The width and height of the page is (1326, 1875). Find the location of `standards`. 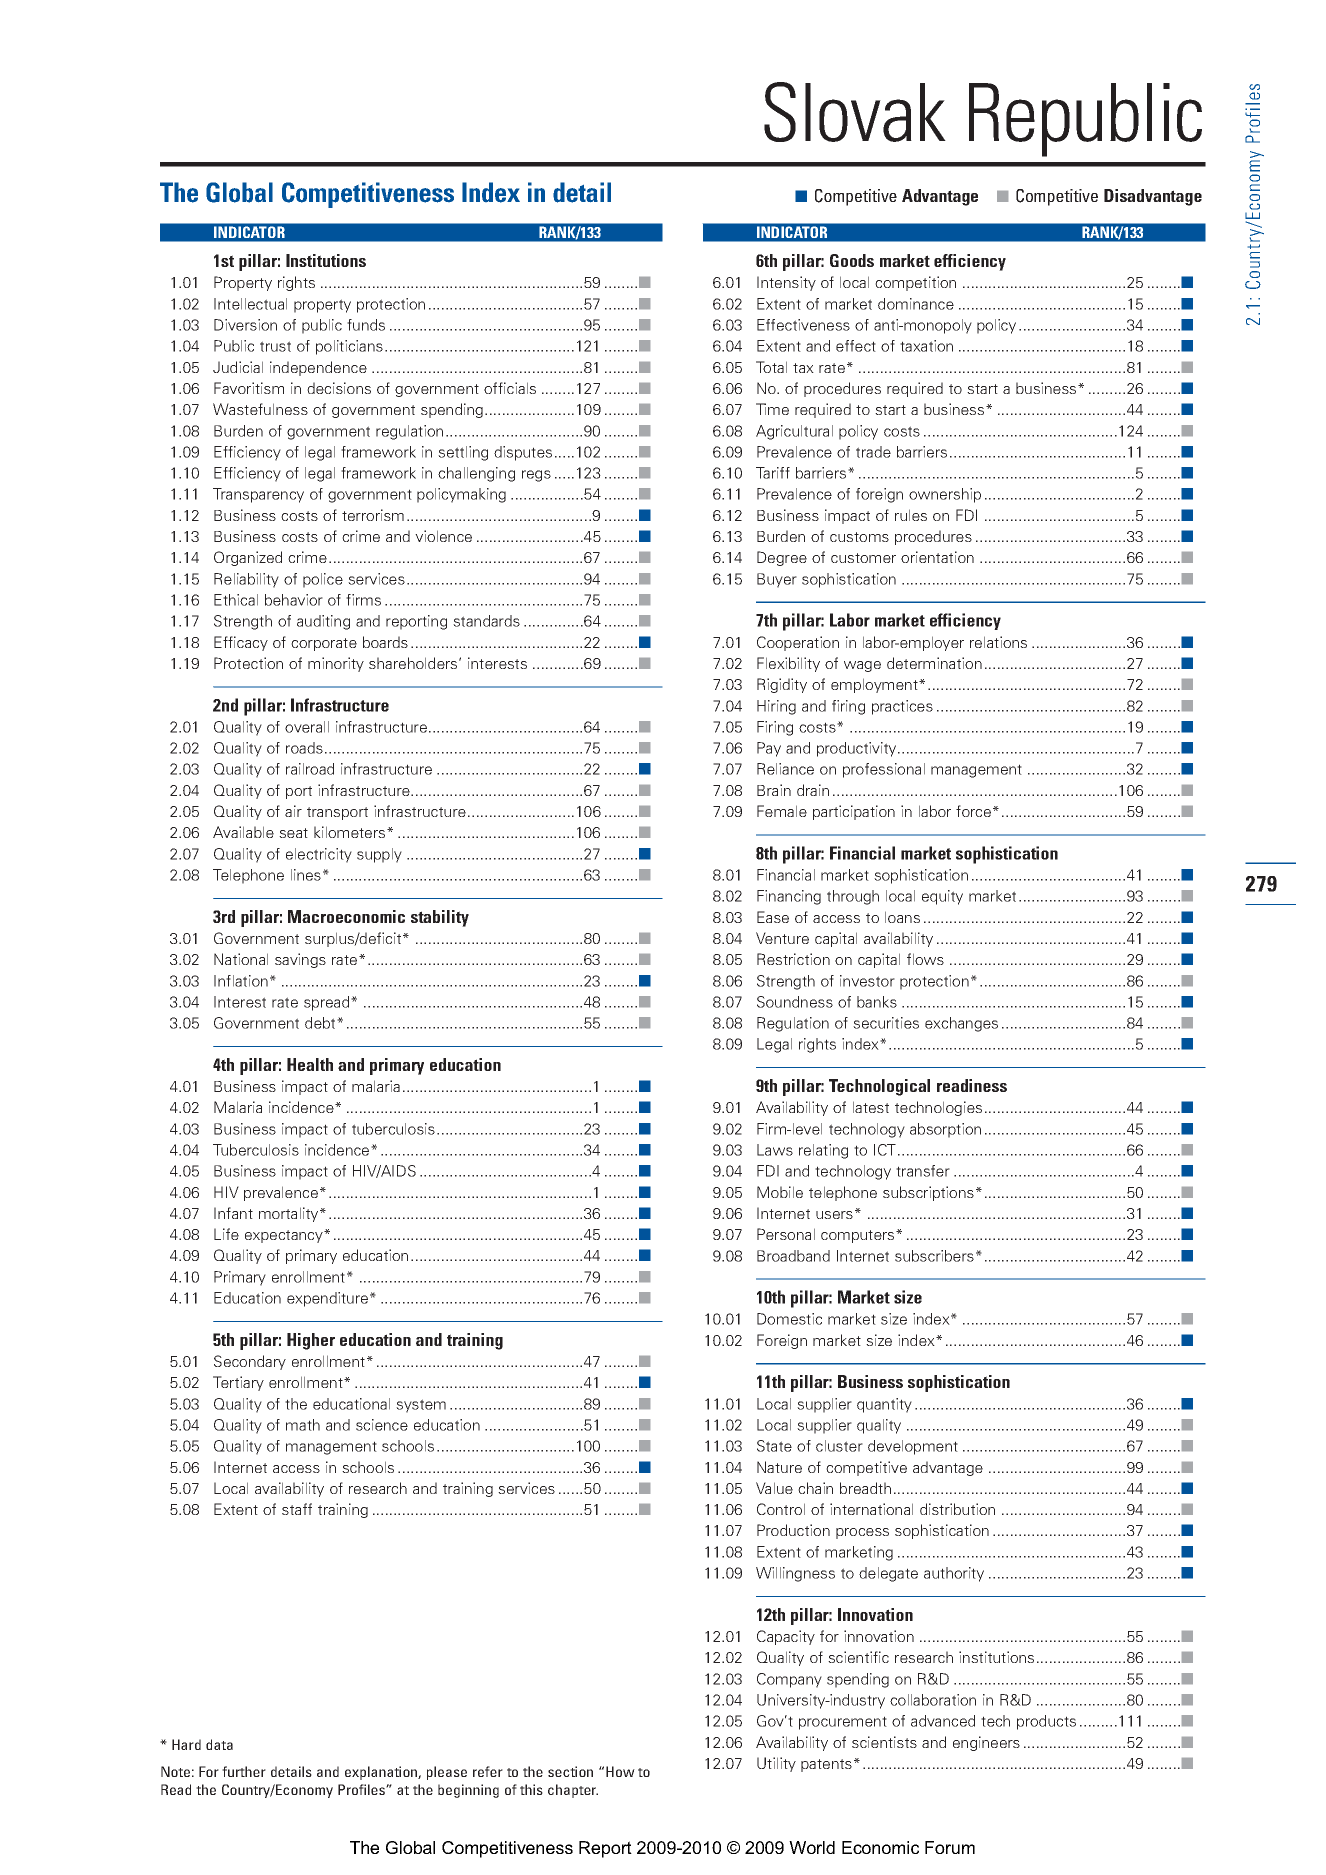

standards is located at coordinates (486, 621).
